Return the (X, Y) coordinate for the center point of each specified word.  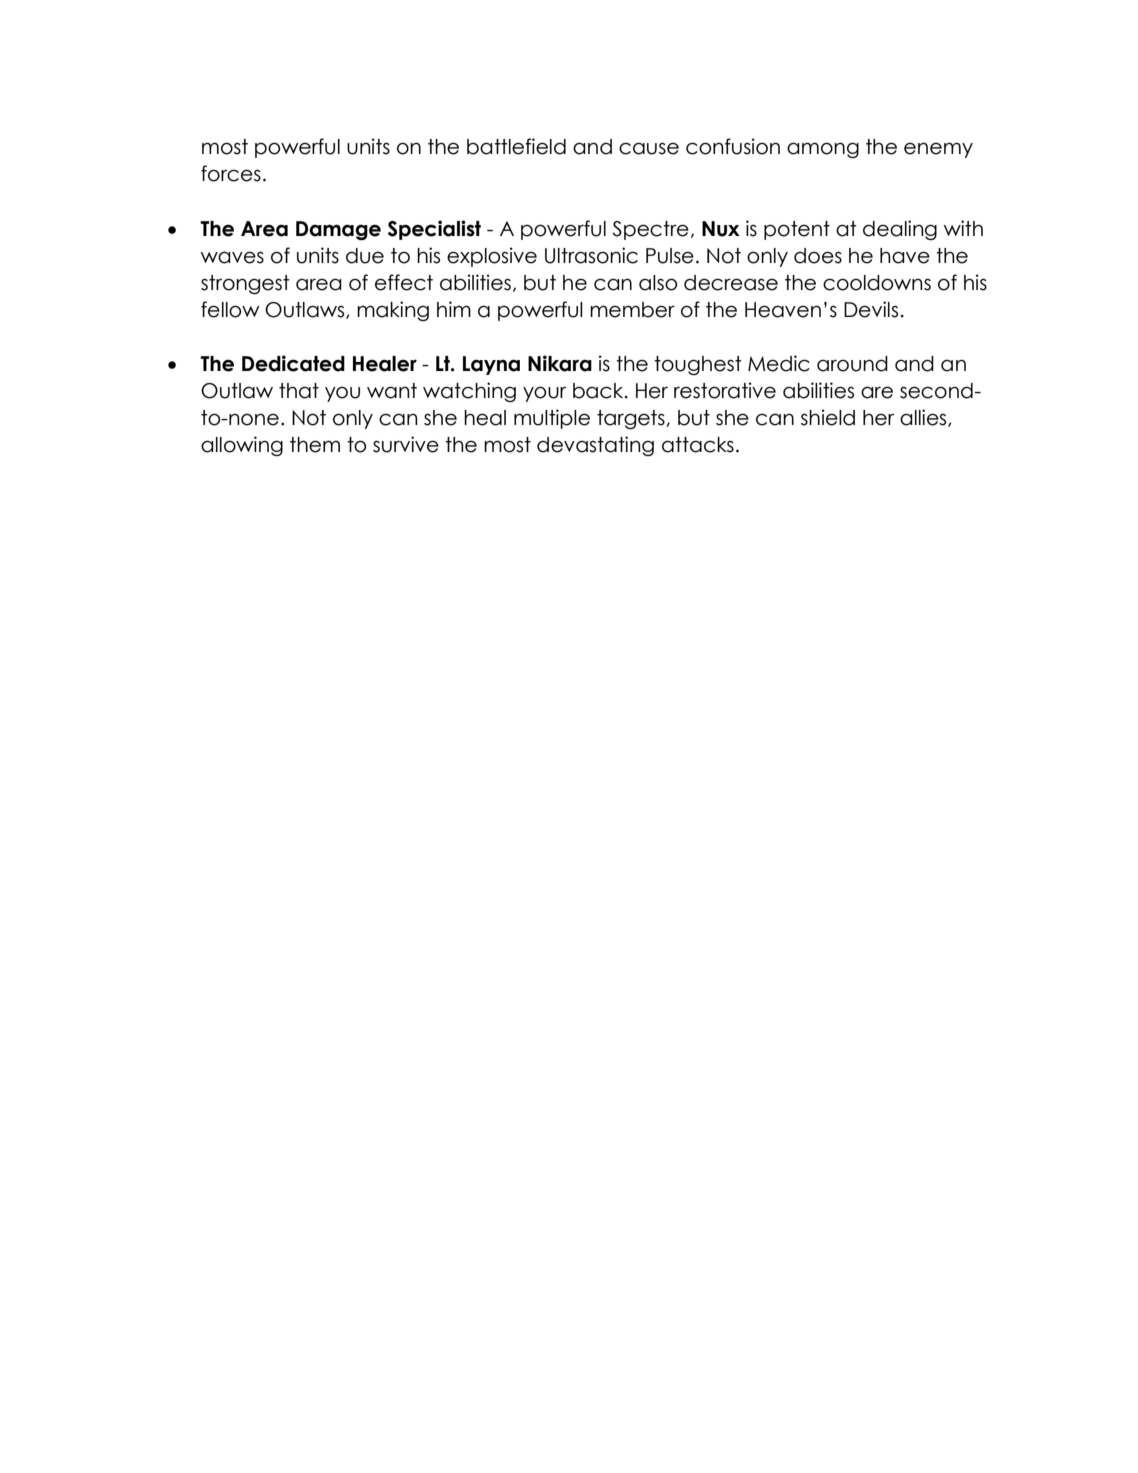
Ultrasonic (591, 255)
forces (231, 173)
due (365, 256)
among (823, 150)
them (315, 445)
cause (649, 148)
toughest (697, 365)
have (905, 256)
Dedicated (293, 363)
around (852, 364)
